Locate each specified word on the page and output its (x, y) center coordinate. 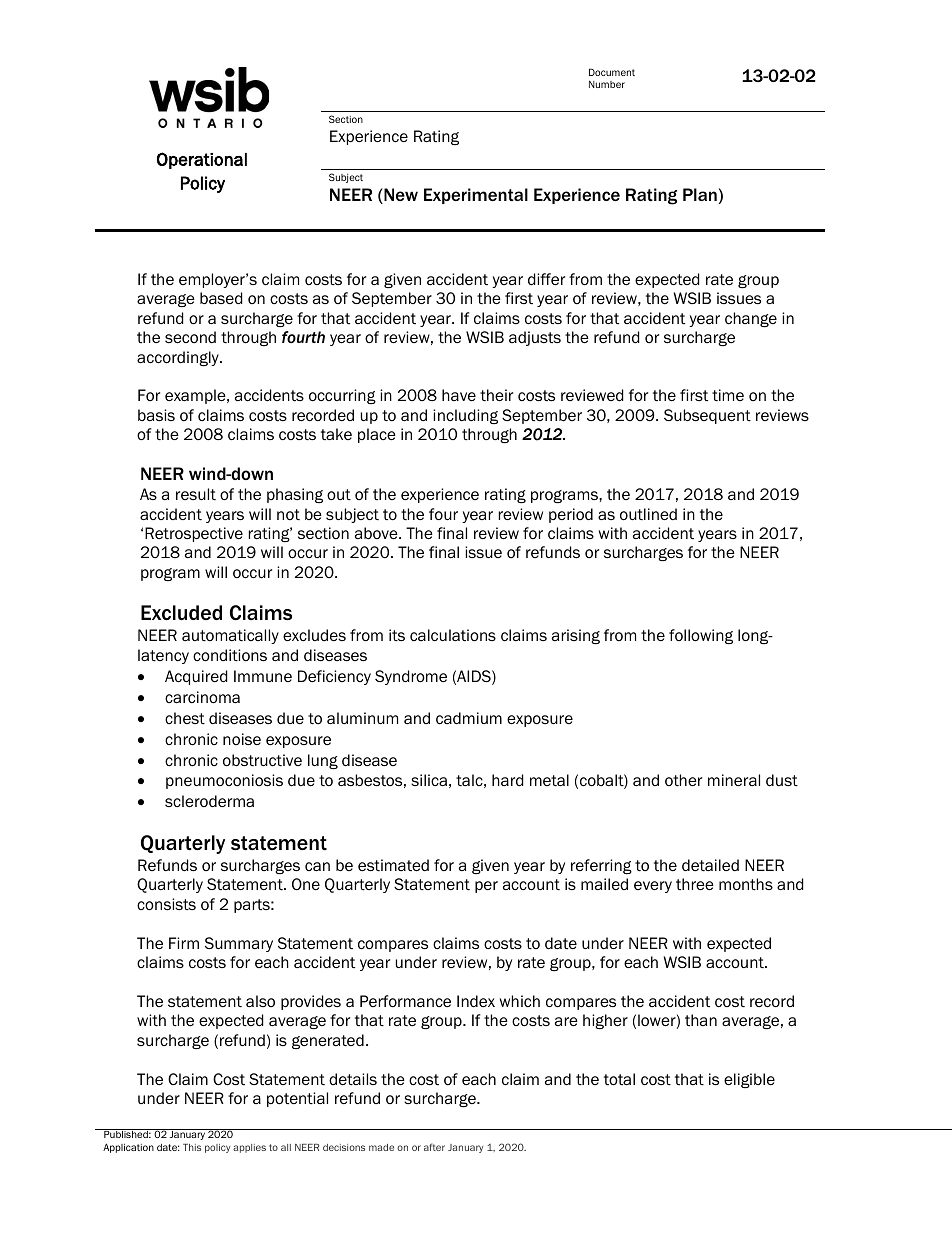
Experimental (476, 196)
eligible (749, 1080)
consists (166, 904)
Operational (202, 160)
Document (612, 72)
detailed (710, 865)
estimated (393, 865)
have (459, 395)
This (192, 1147)
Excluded (181, 612)
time (728, 395)
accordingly (179, 358)
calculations (453, 635)
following (701, 636)
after (434, 1147)
